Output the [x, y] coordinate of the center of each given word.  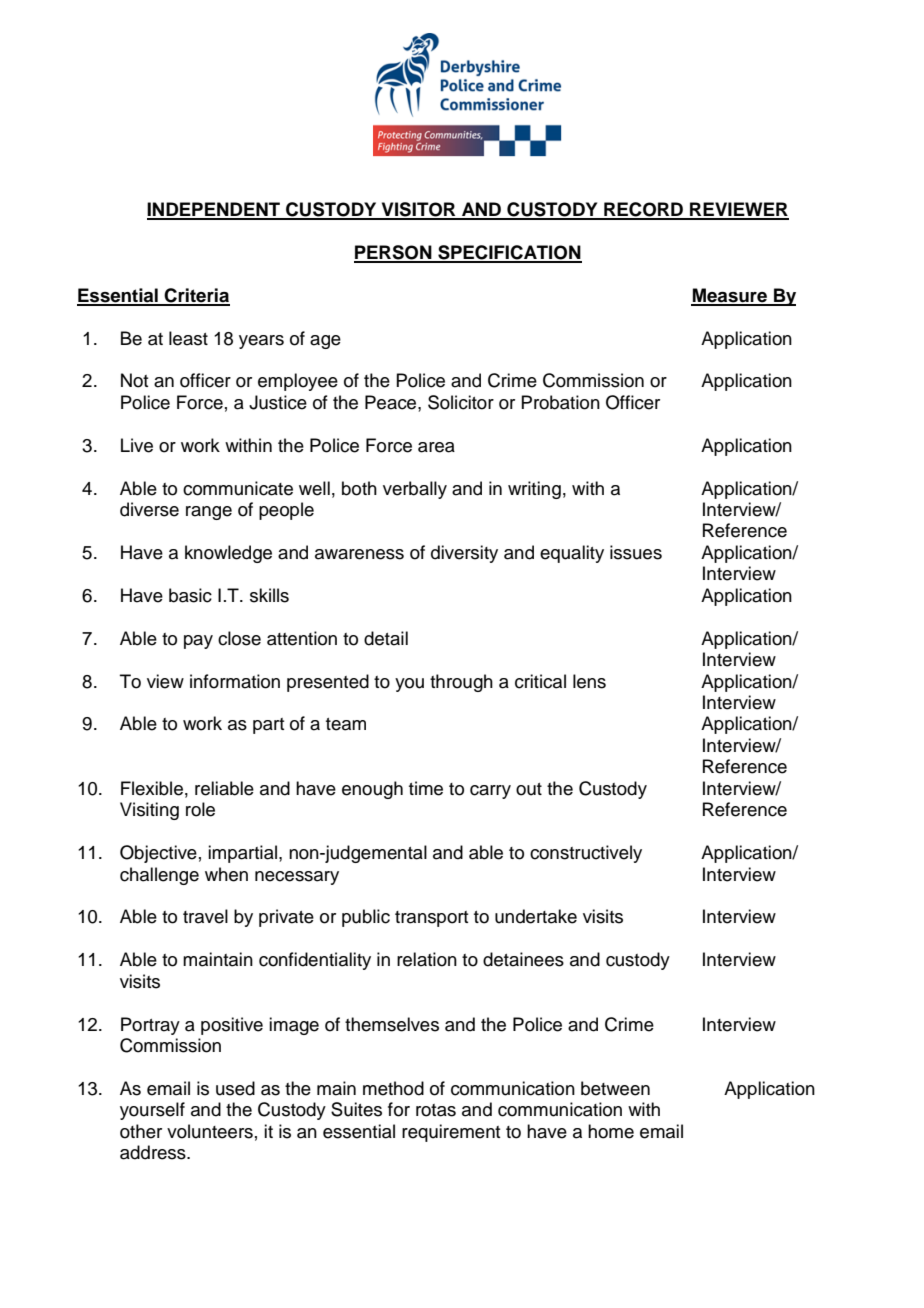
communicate [238, 488]
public [366, 918]
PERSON [394, 253]
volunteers [210, 1131]
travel [205, 916]
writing [534, 490]
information [235, 681]
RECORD [644, 210]
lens [589, 681]
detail [386, 638]
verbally [415, 490]
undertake [536, 916]
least [188, 338]
